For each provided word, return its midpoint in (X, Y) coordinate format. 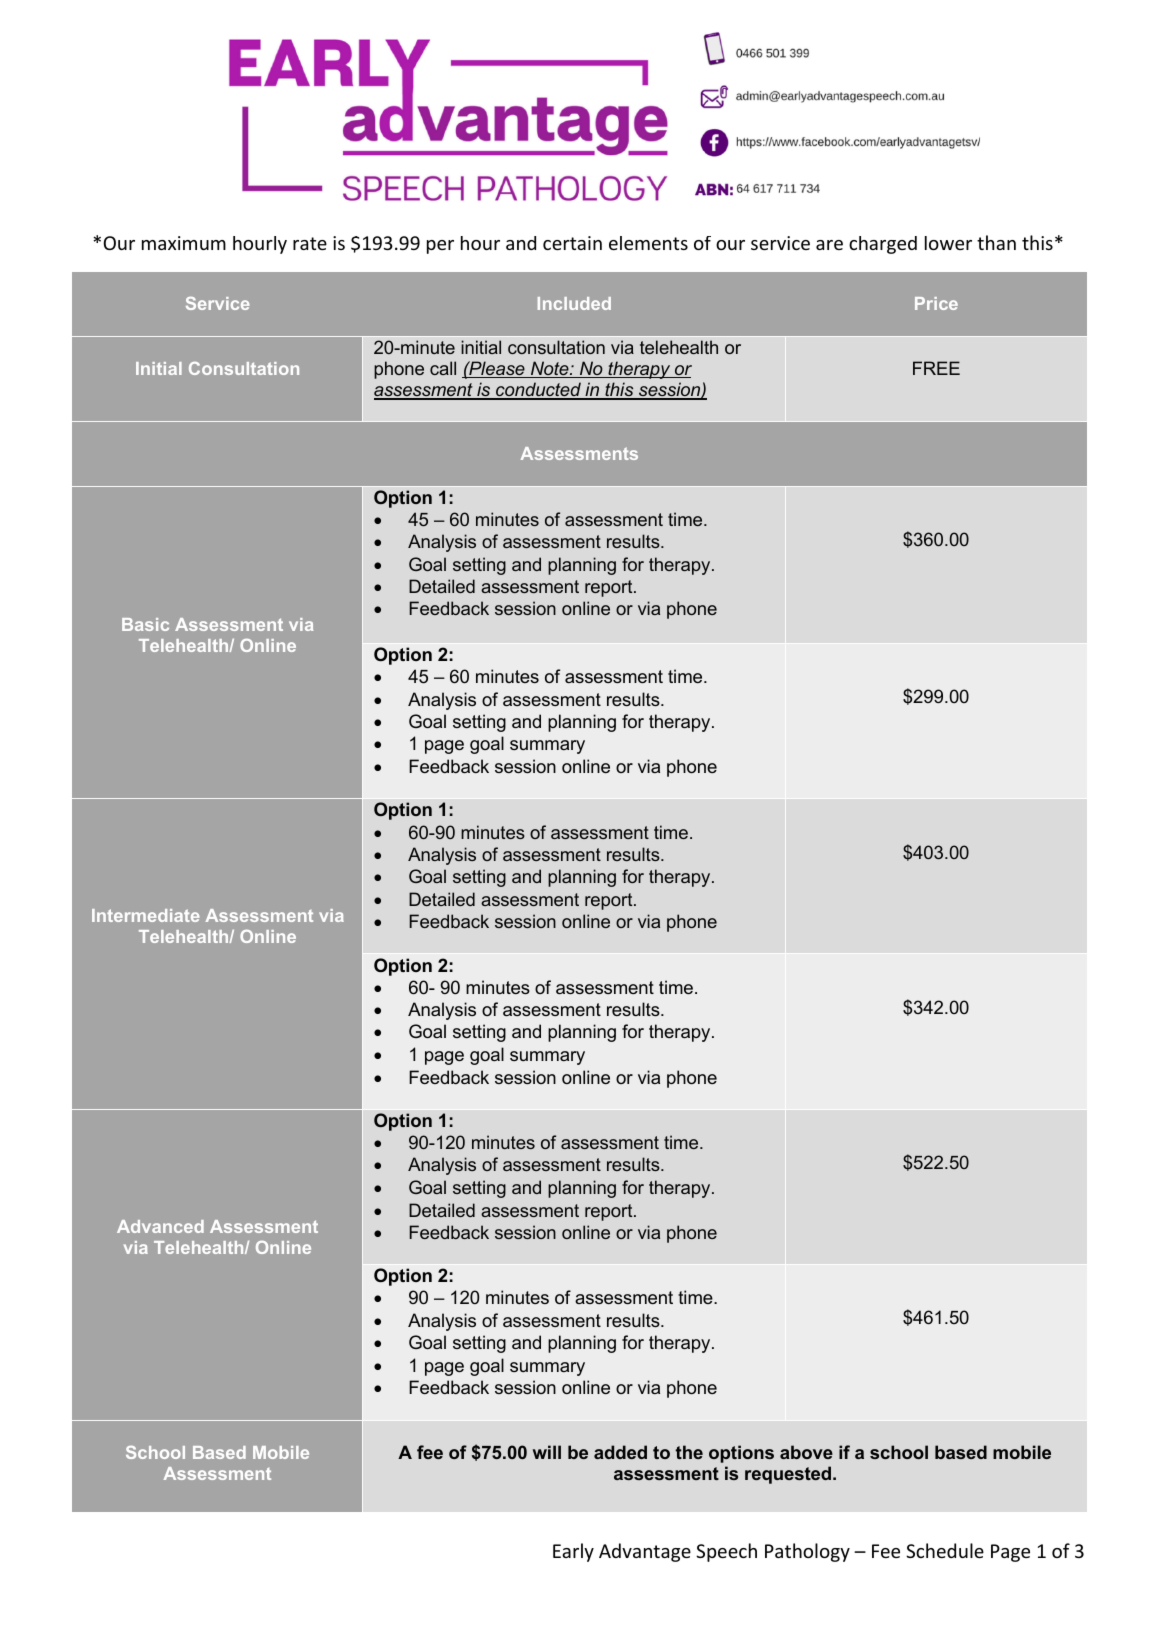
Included (574, 303)
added (620, 1452)
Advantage (645, 1552)
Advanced (160, 1226)
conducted (538, 390)
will (547, 1452)
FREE (936, 368)
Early (573, 1552)
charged (883, 245)
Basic (145, 624)
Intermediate (145, 915)
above (806, 1452)
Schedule (945, 1550)
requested (789, 1475)
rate (310, 243)
